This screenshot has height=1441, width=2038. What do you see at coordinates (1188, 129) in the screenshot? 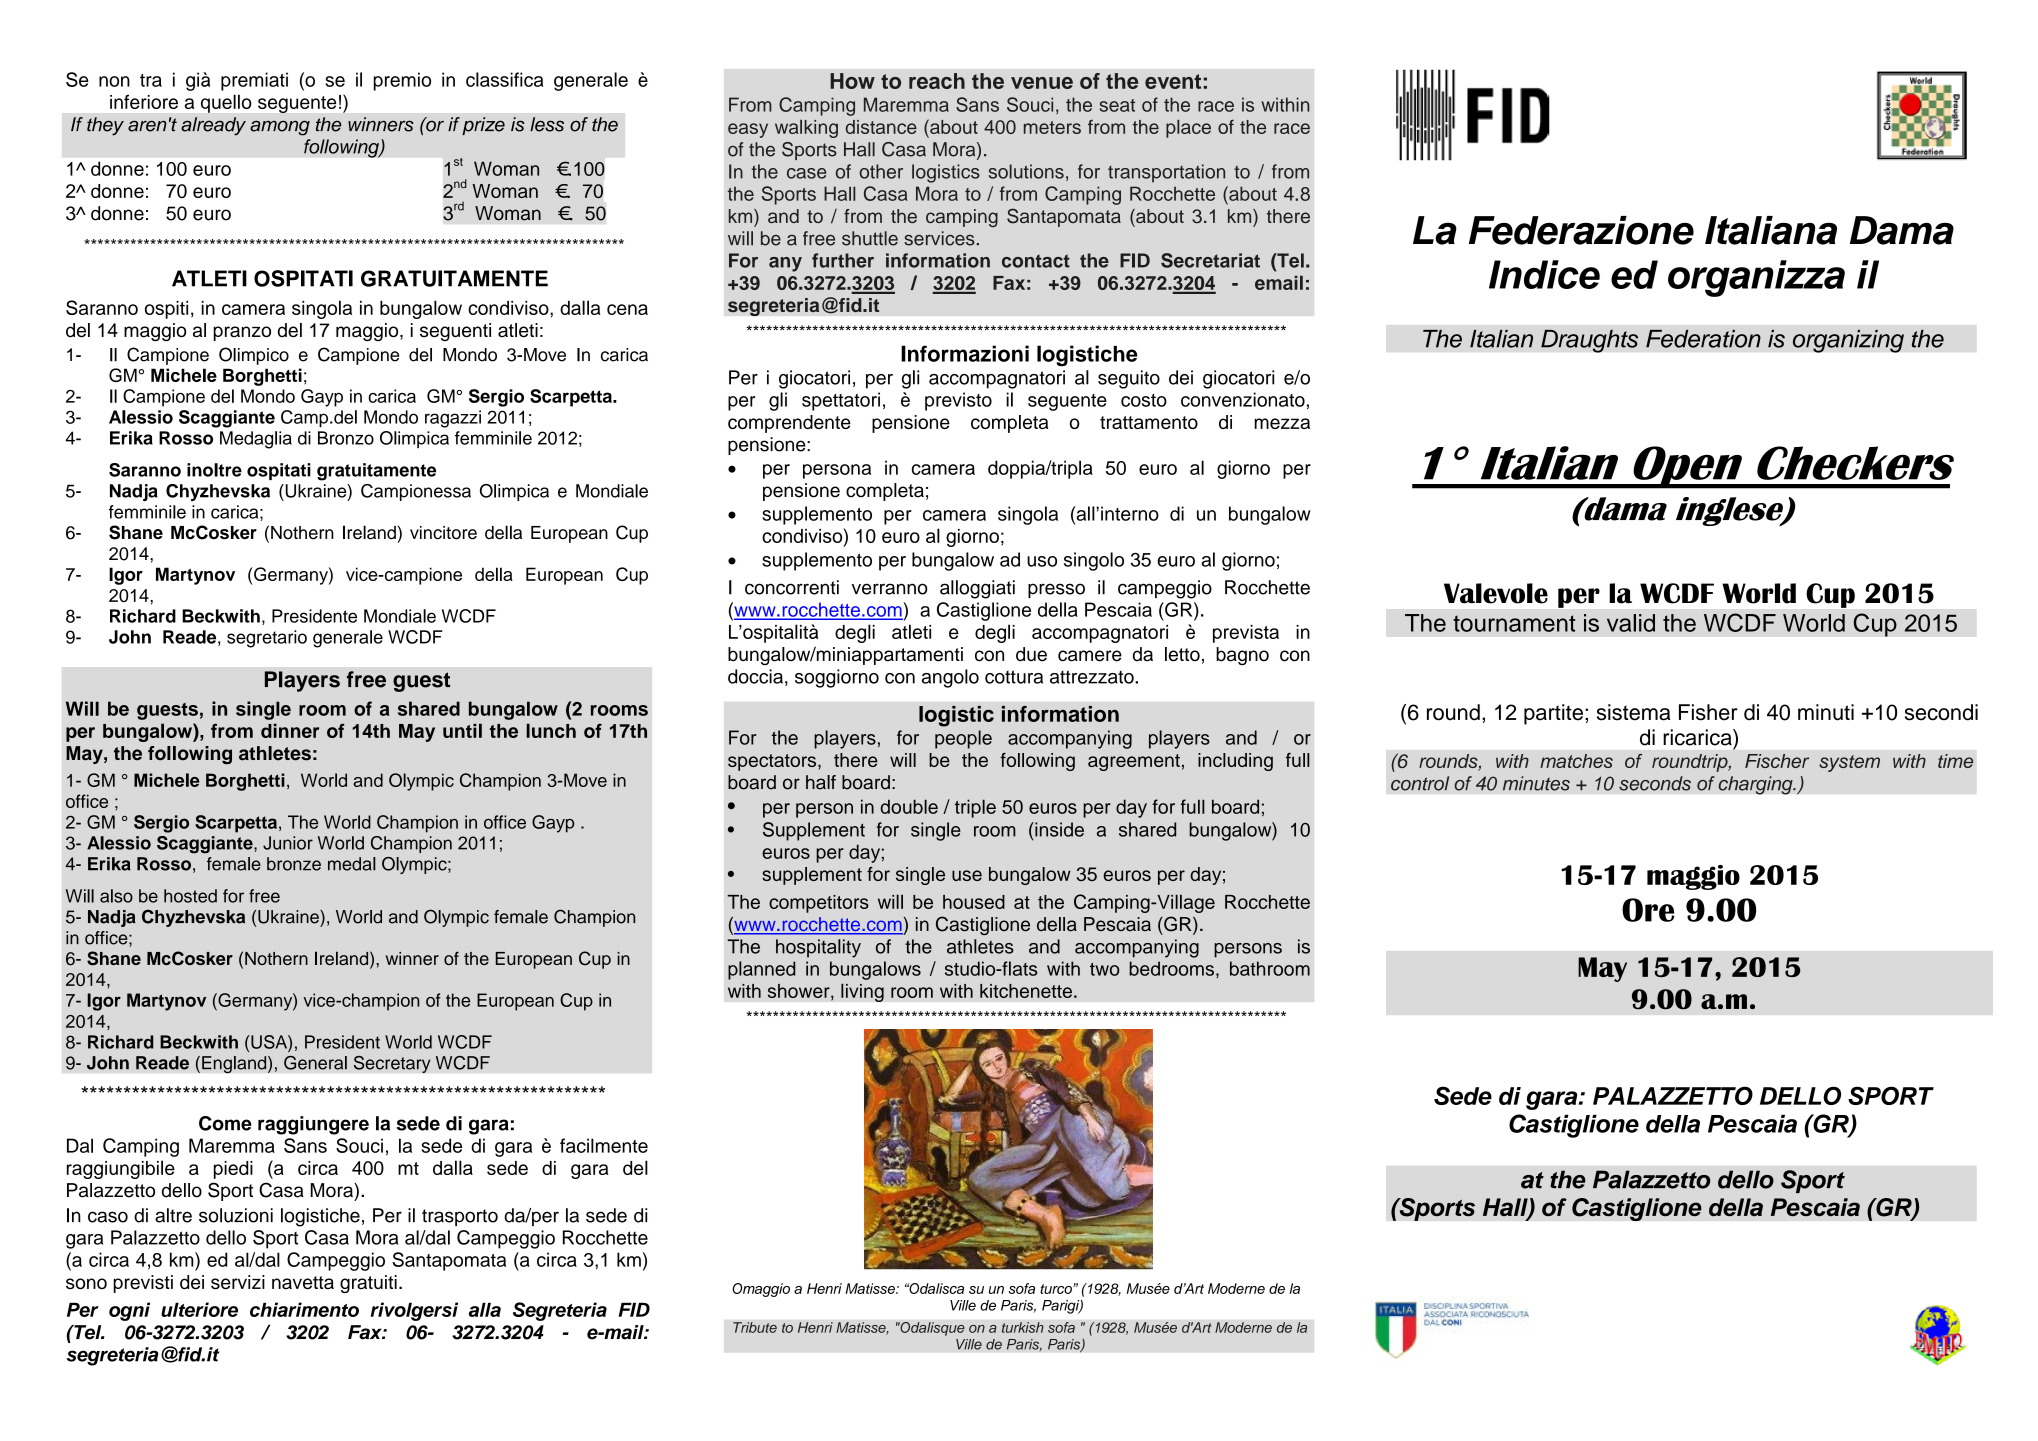
I see `place` at bounding box center [1188, 129].
